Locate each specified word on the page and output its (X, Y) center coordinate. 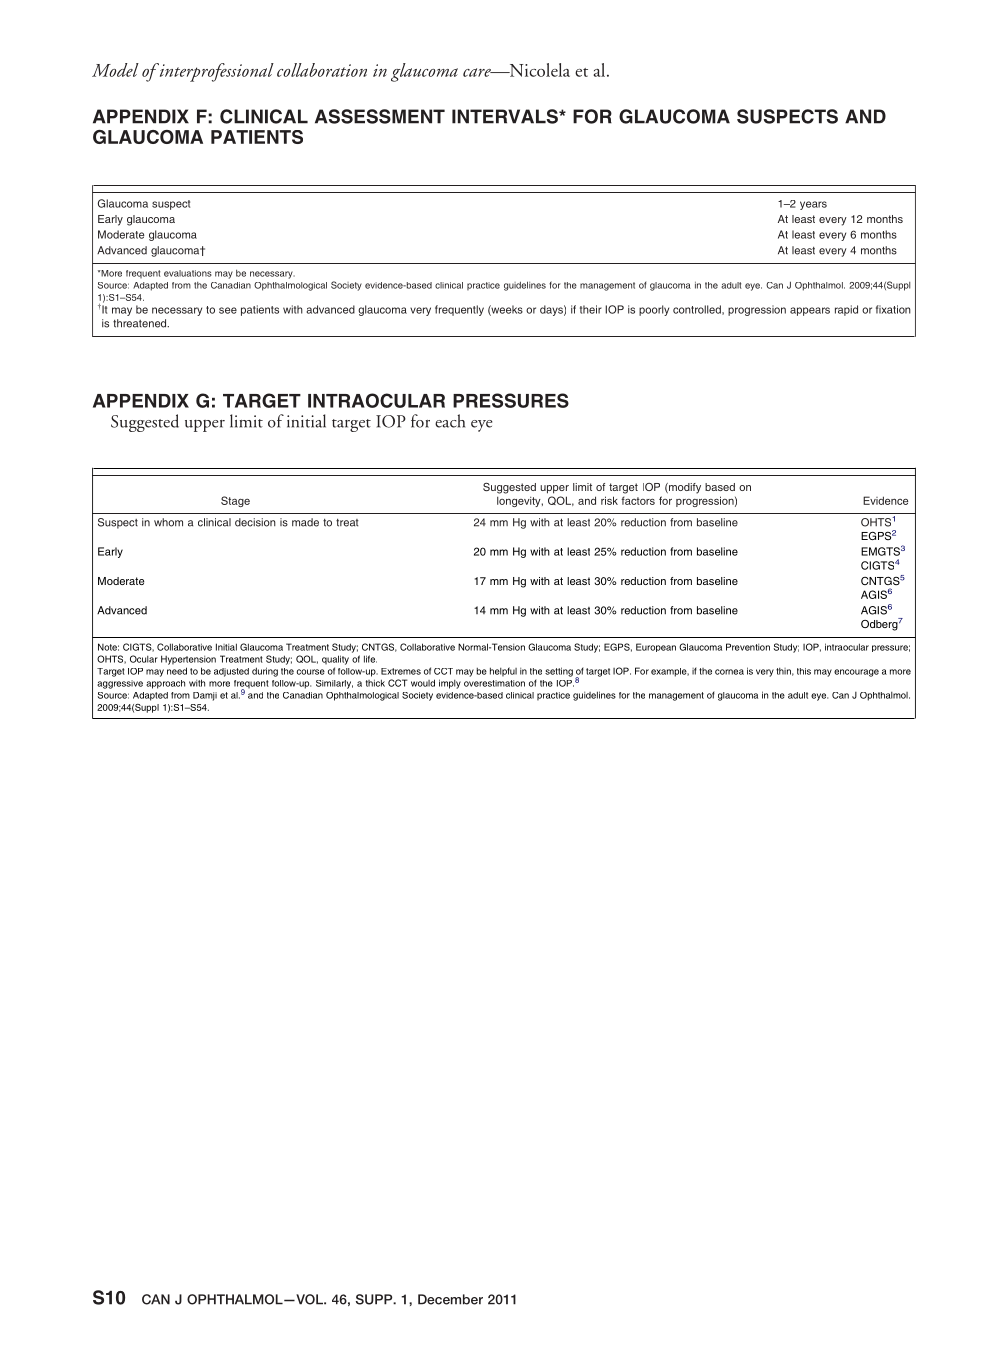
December (450, 1299)
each (450, 421)
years (813, 205)
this (804, 671)
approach (165, 684)
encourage (856, 673)
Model (115, 70)
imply (450, 684)
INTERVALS (506, 116)
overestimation (494, 683)
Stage (235, 501)
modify (684, 488)
